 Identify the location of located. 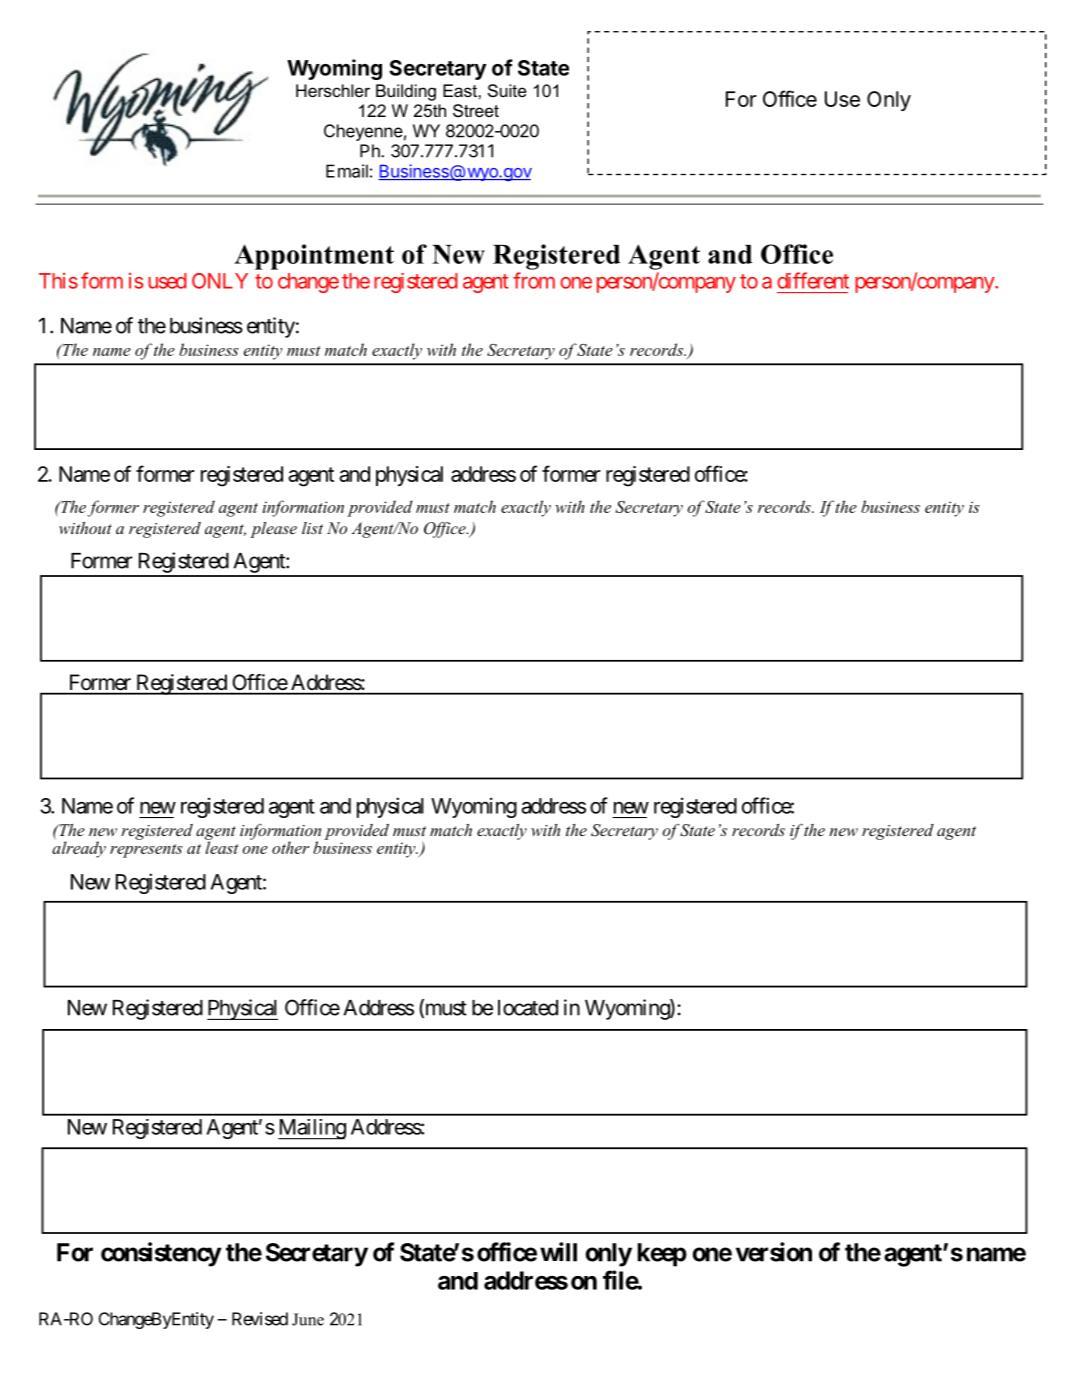
(528, 1008).
